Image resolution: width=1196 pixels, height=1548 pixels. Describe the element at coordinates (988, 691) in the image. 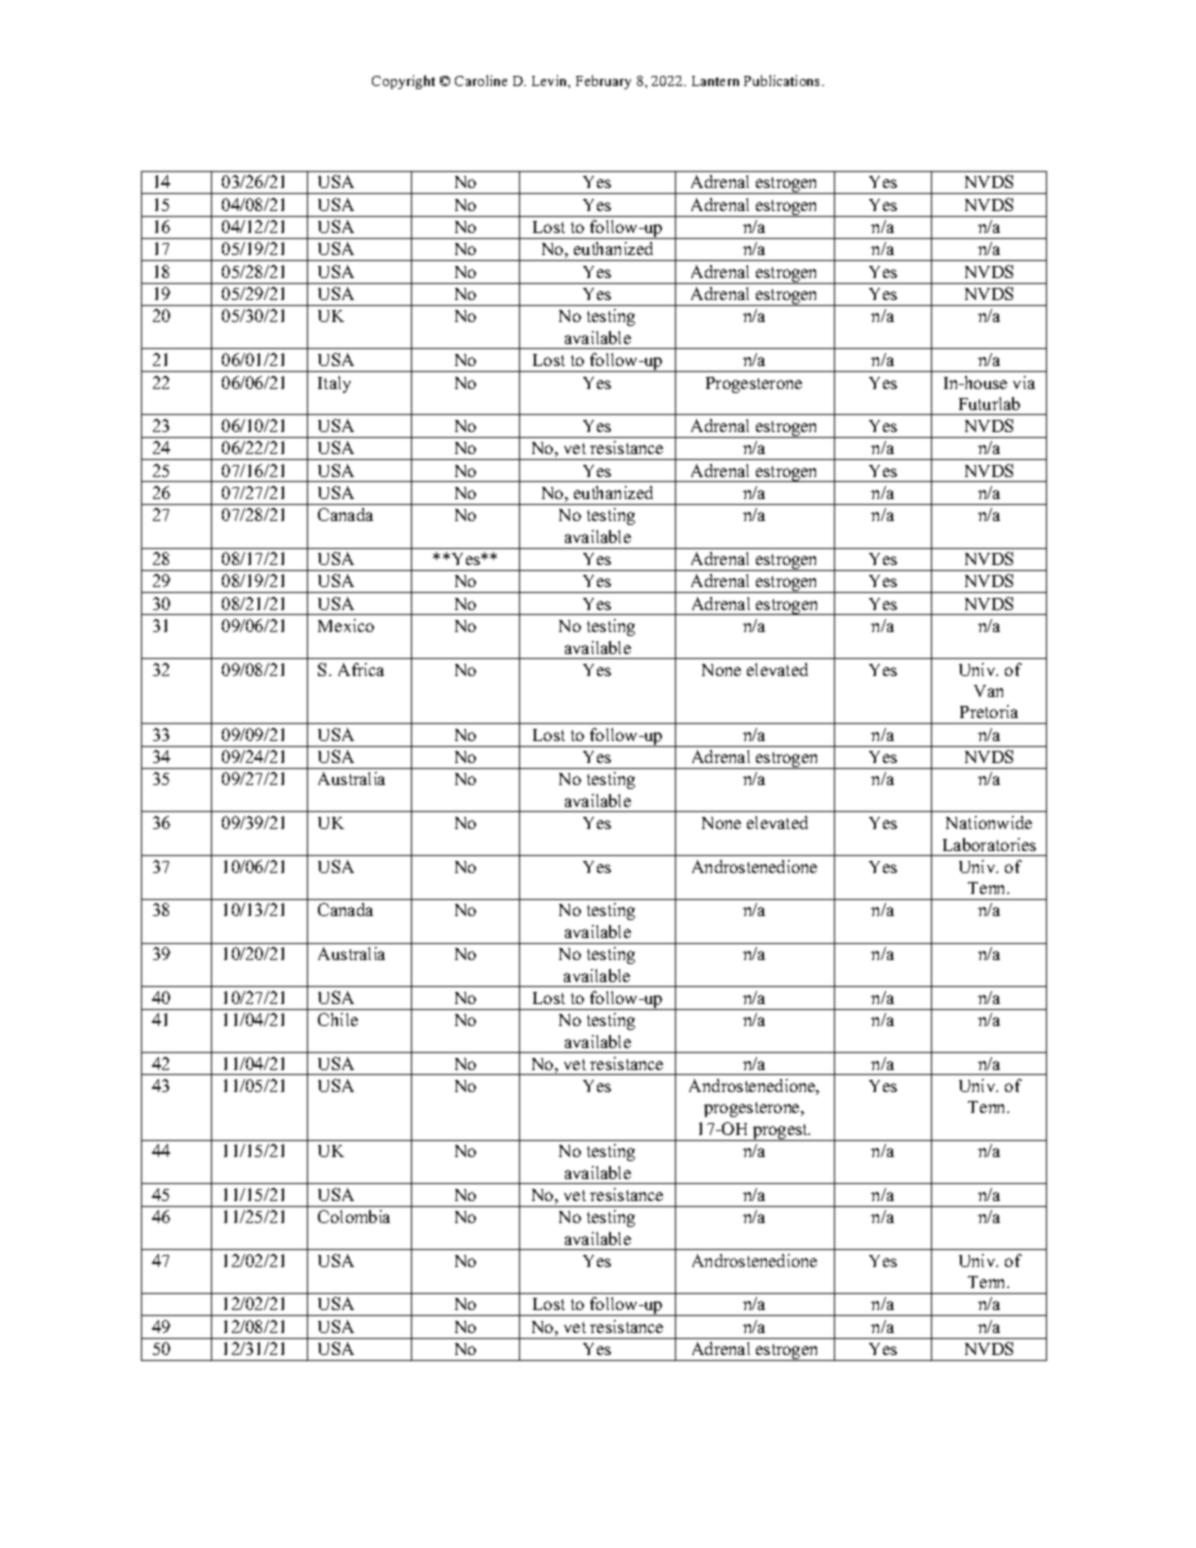

I see `Van` at that location.
